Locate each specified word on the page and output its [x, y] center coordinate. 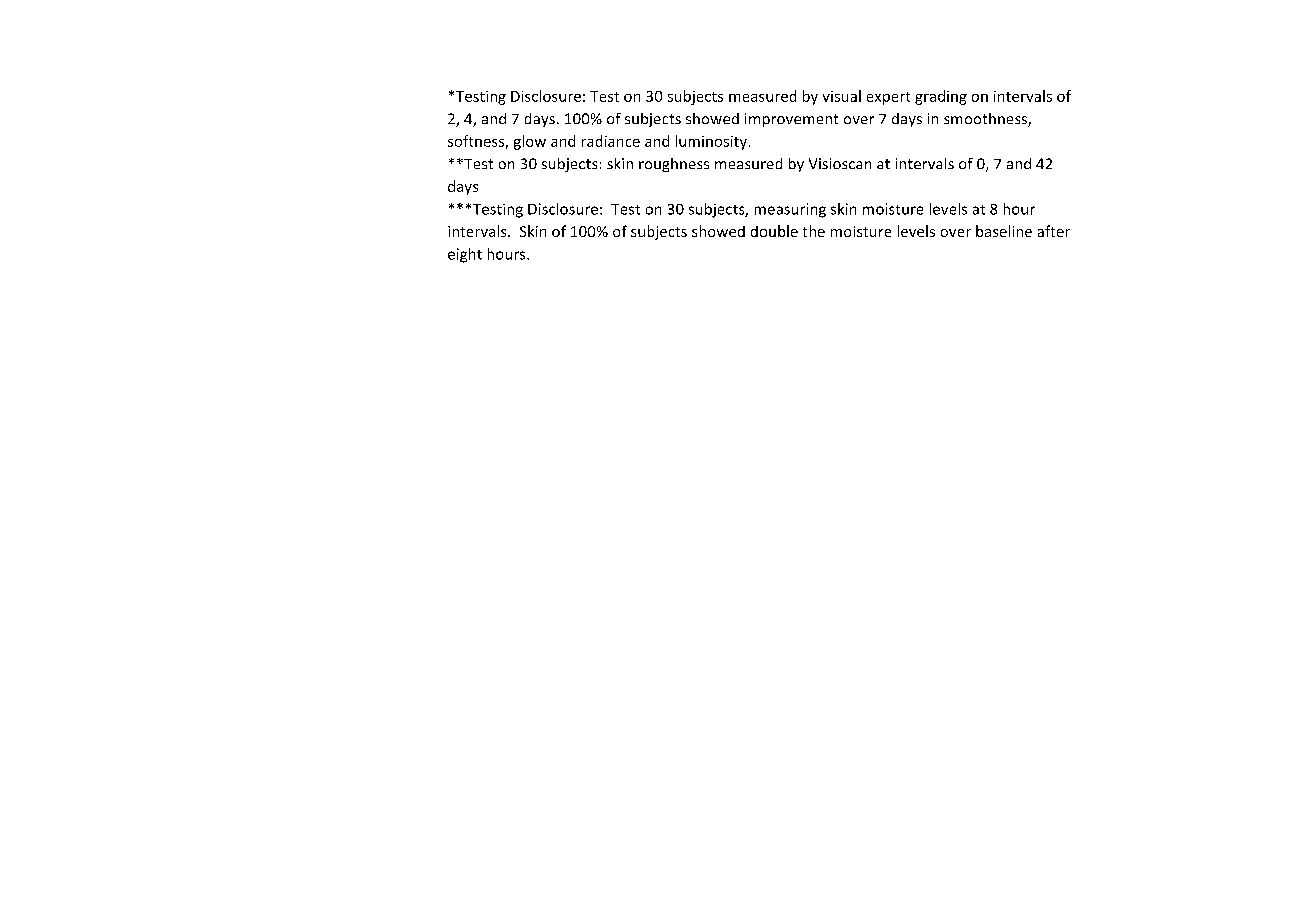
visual [842, 96]
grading [941, 97]
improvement [791, 120]
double [774, 231]
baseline [1004, 231]
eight [465, 255]
